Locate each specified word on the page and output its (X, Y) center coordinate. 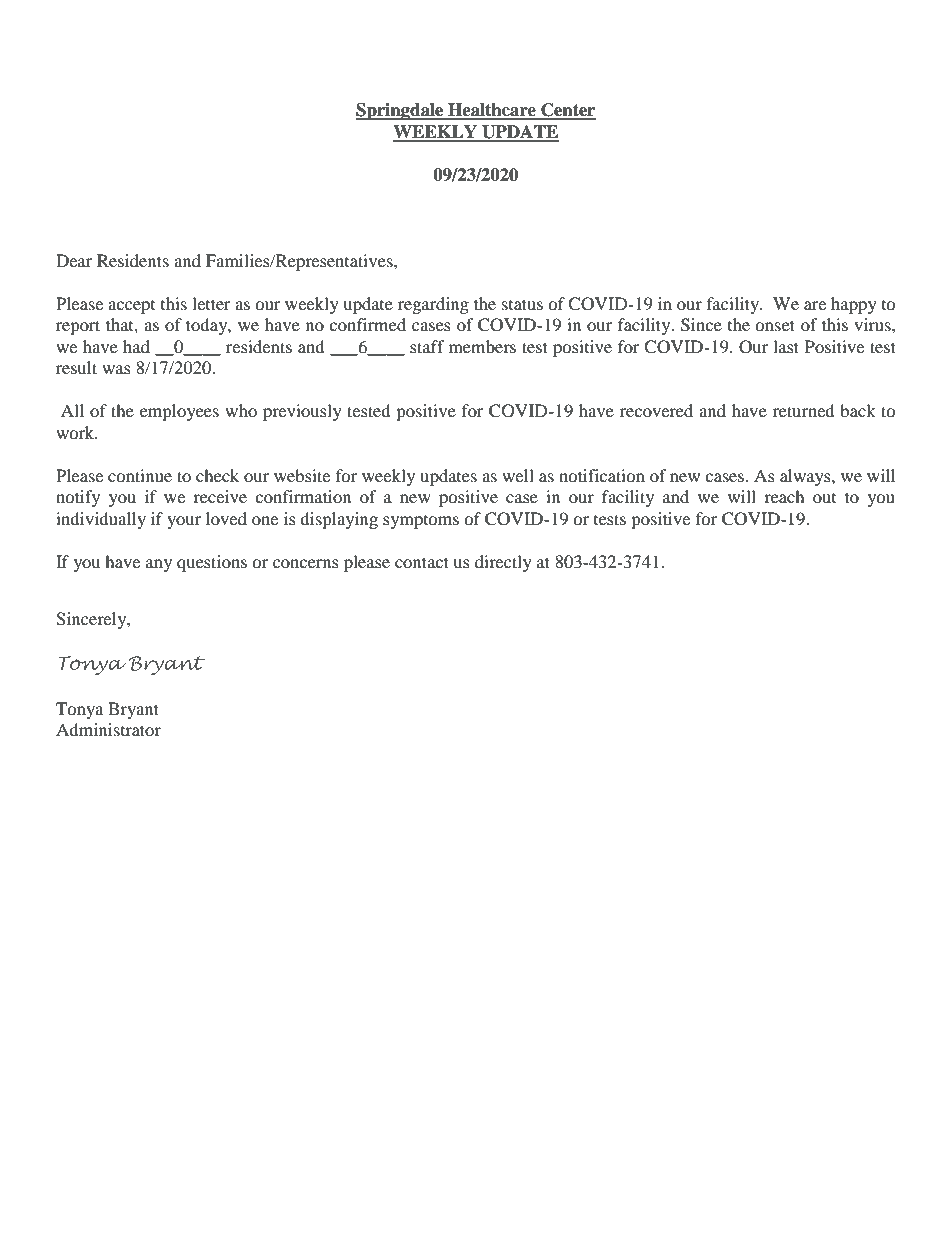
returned (804, 410)
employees (179, 412)
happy (854, 305)
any (159, 565)
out (824, 498)
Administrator (108, 729)
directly (503, 563)
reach (784, 496)
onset (775, 325)
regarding (433, 305)
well (518, 475)
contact (422, 562)
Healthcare (492, 111)
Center (567, 111)
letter (211, 303)
